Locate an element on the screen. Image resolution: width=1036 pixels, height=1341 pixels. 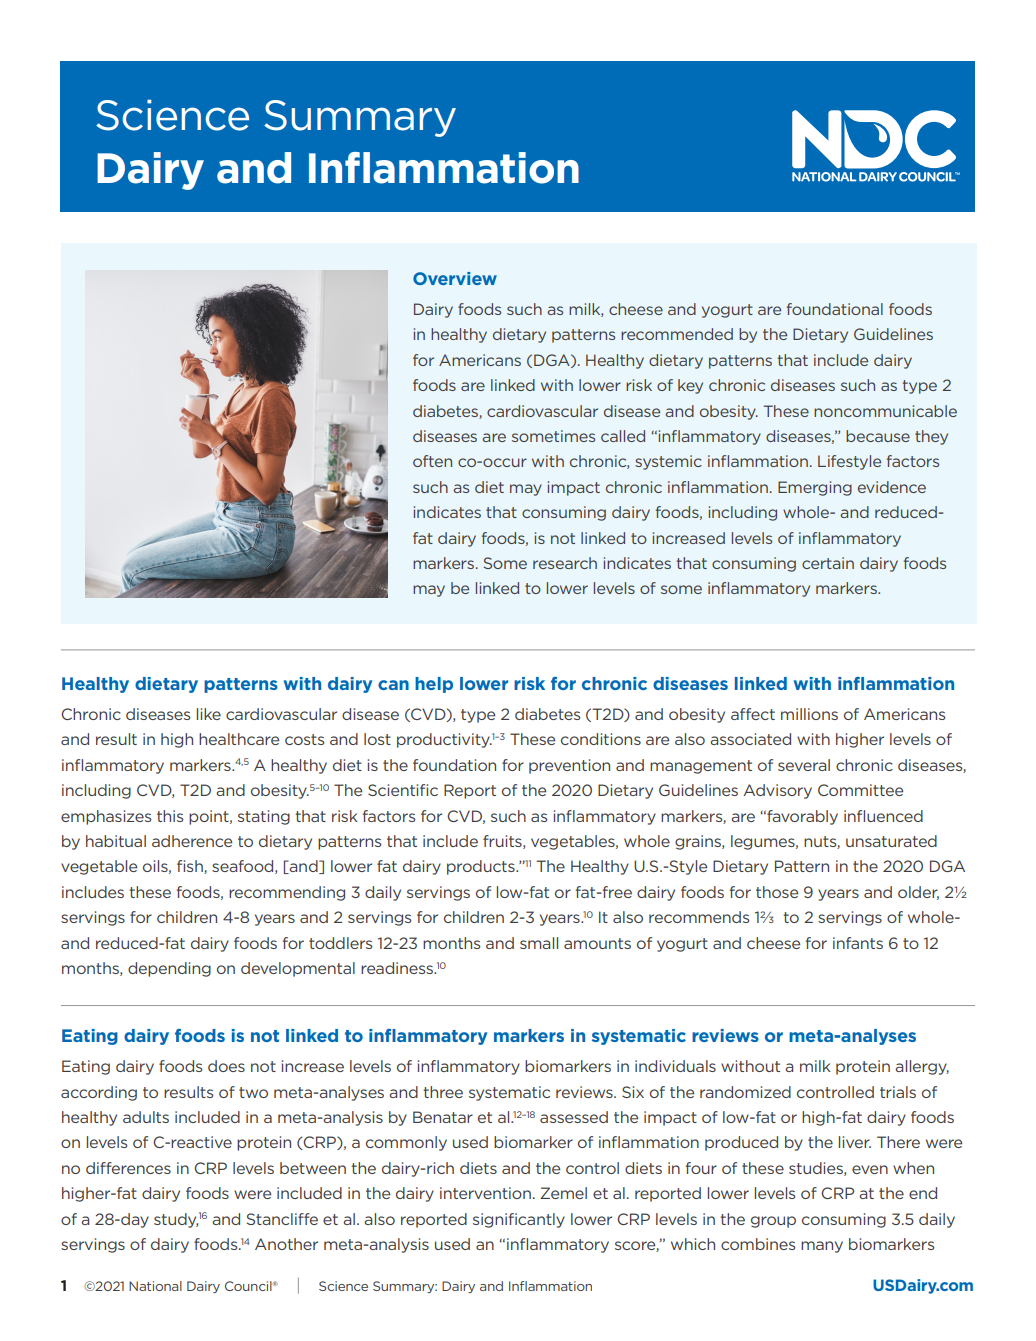
Overview is located at coordinates (455, 278).
